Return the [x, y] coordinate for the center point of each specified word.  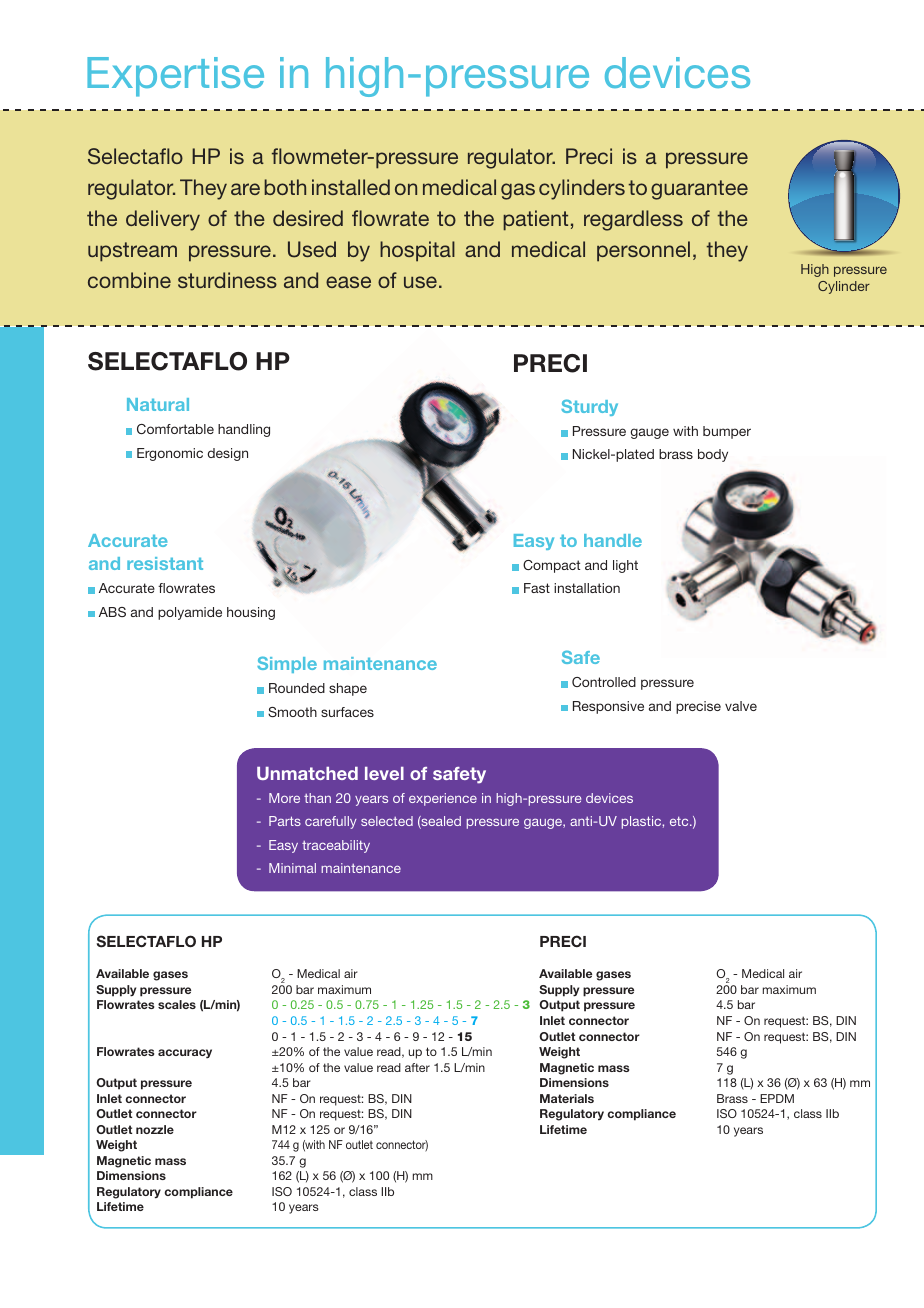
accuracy [185, 1053]
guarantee [699, 190]
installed [351, 187]
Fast [537, 588]
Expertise [175, 77]
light [625, 566]
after [417, 1067]
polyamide [190, 613]
